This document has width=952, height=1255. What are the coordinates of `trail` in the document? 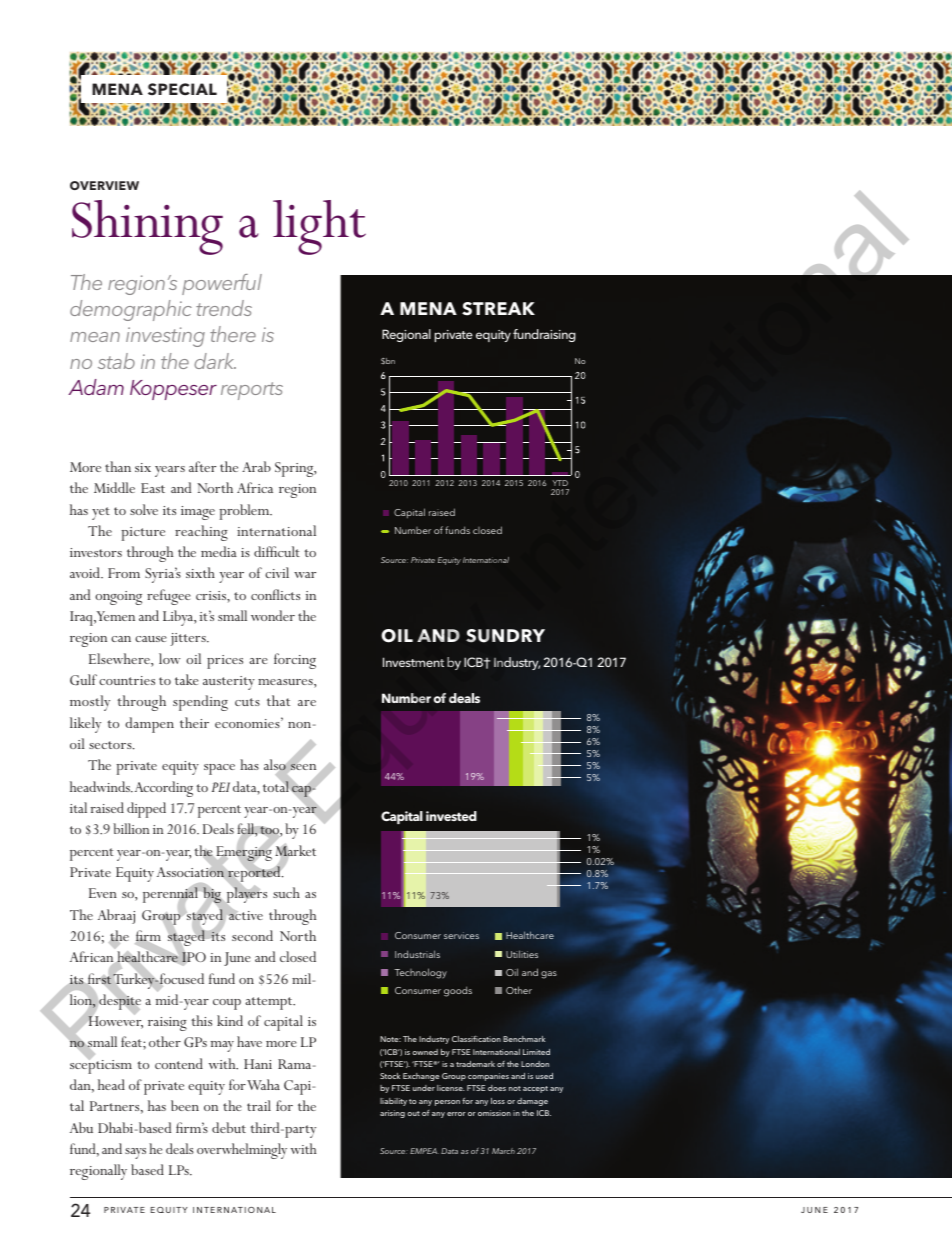 It's located at (259, 1105).
